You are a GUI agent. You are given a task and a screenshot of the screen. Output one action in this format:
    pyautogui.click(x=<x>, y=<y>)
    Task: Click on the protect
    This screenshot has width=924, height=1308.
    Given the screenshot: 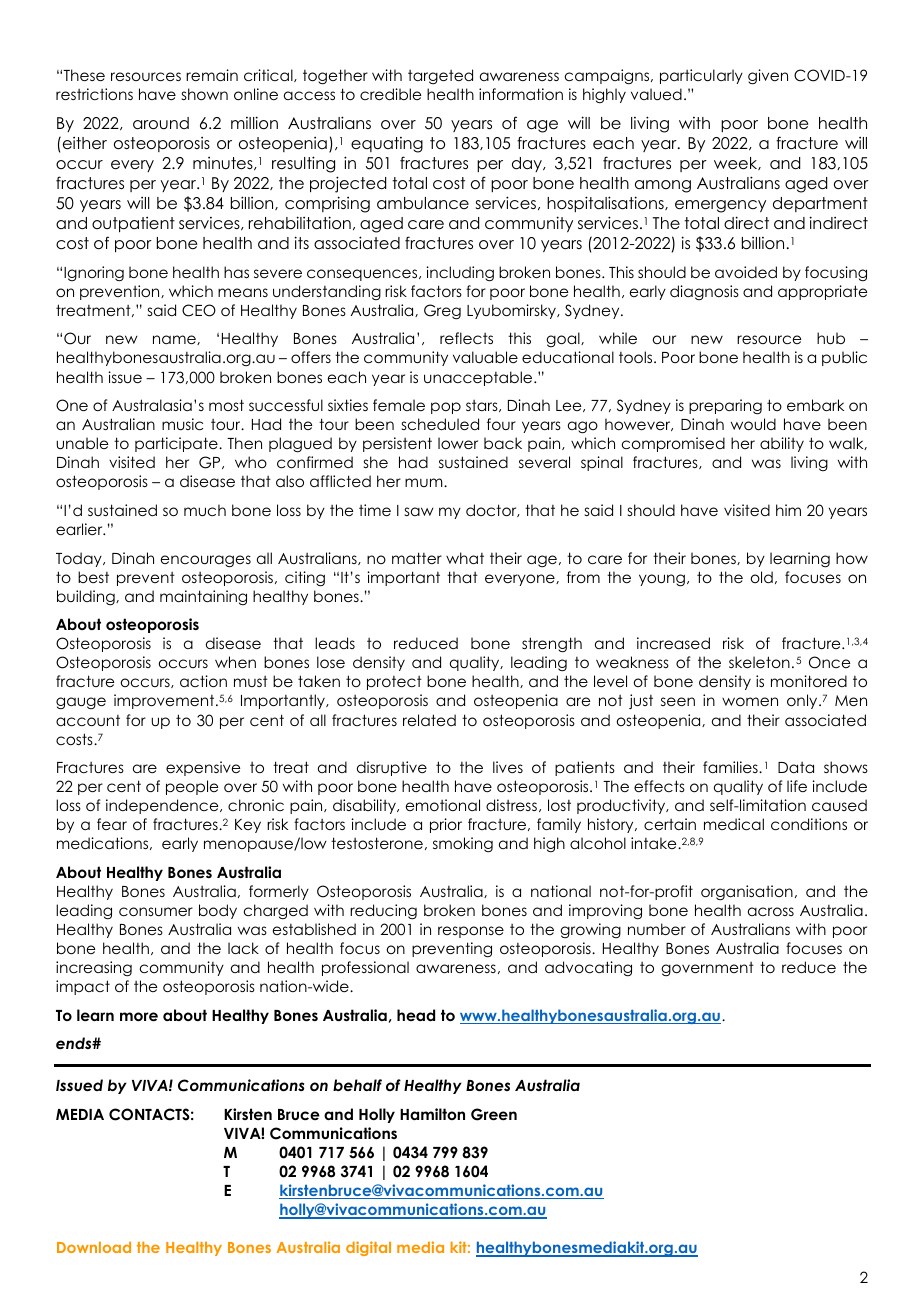 What is the action you would take?
    pyautogui.click(x=394, y=683)
